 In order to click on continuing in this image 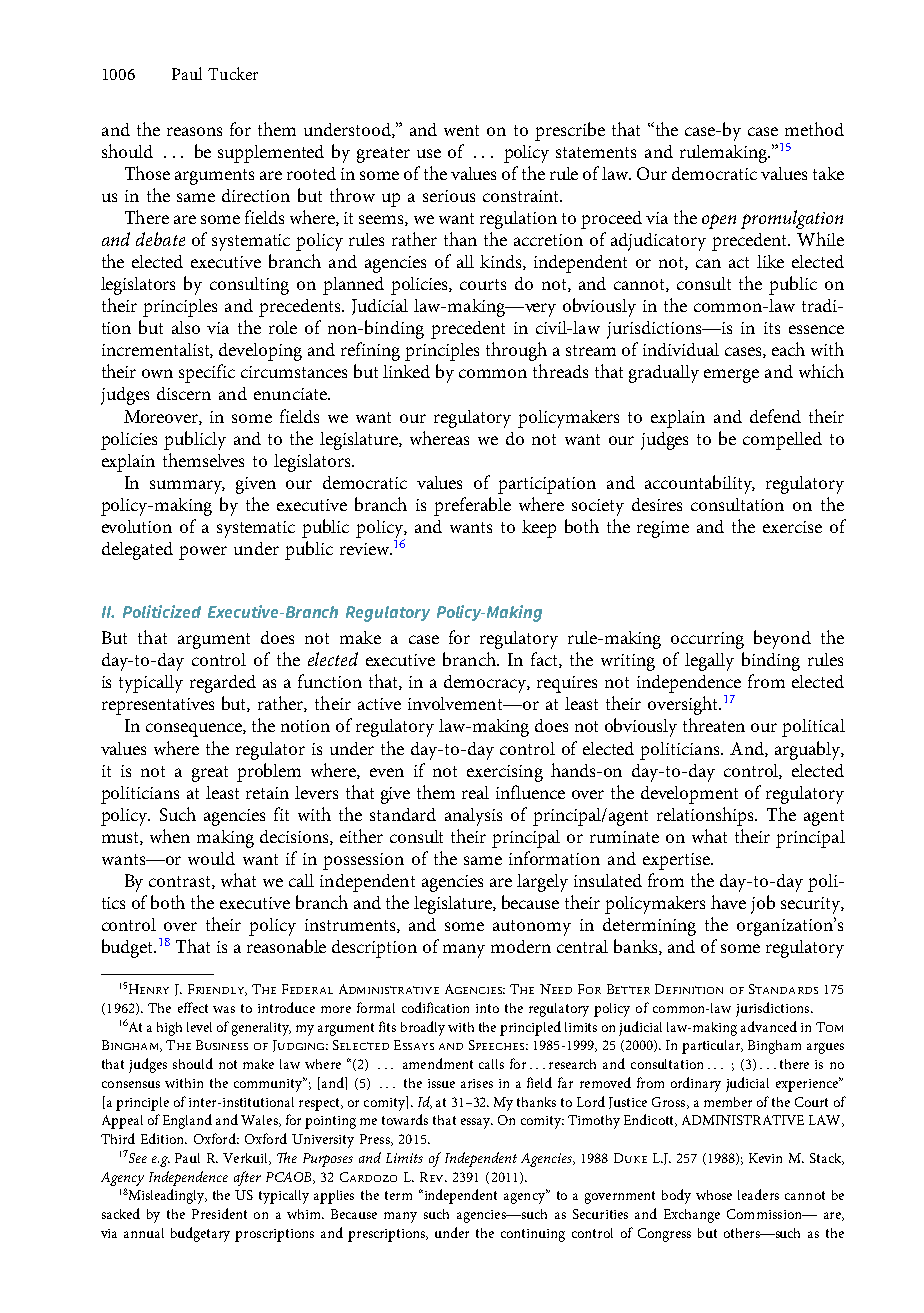, I will do `click(533, 1235)`.
